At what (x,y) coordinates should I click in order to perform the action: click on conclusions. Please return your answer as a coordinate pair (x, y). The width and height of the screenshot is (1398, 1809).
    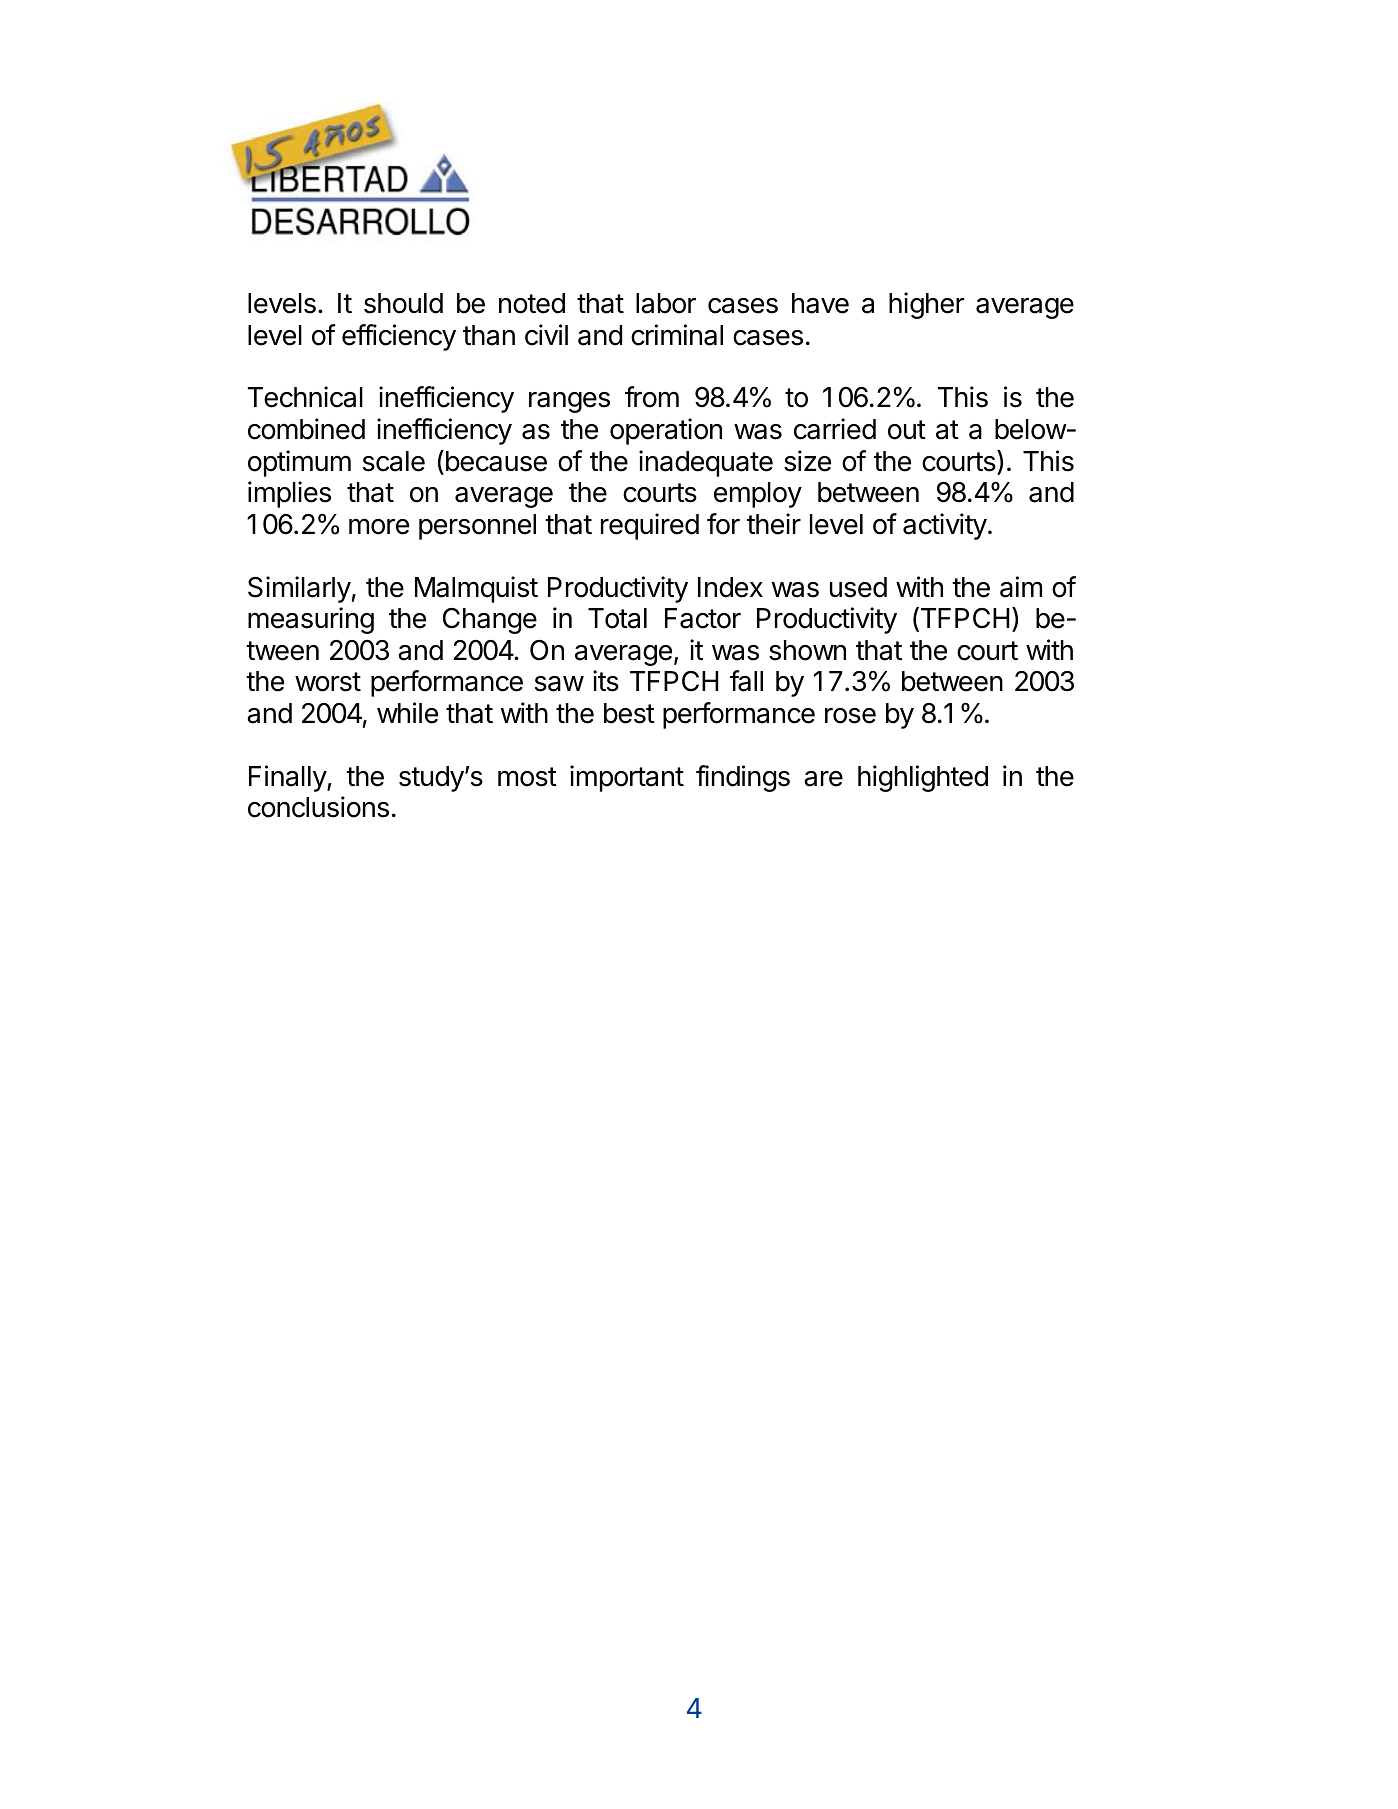
    Looking at the image, I should click on (318, 807).
